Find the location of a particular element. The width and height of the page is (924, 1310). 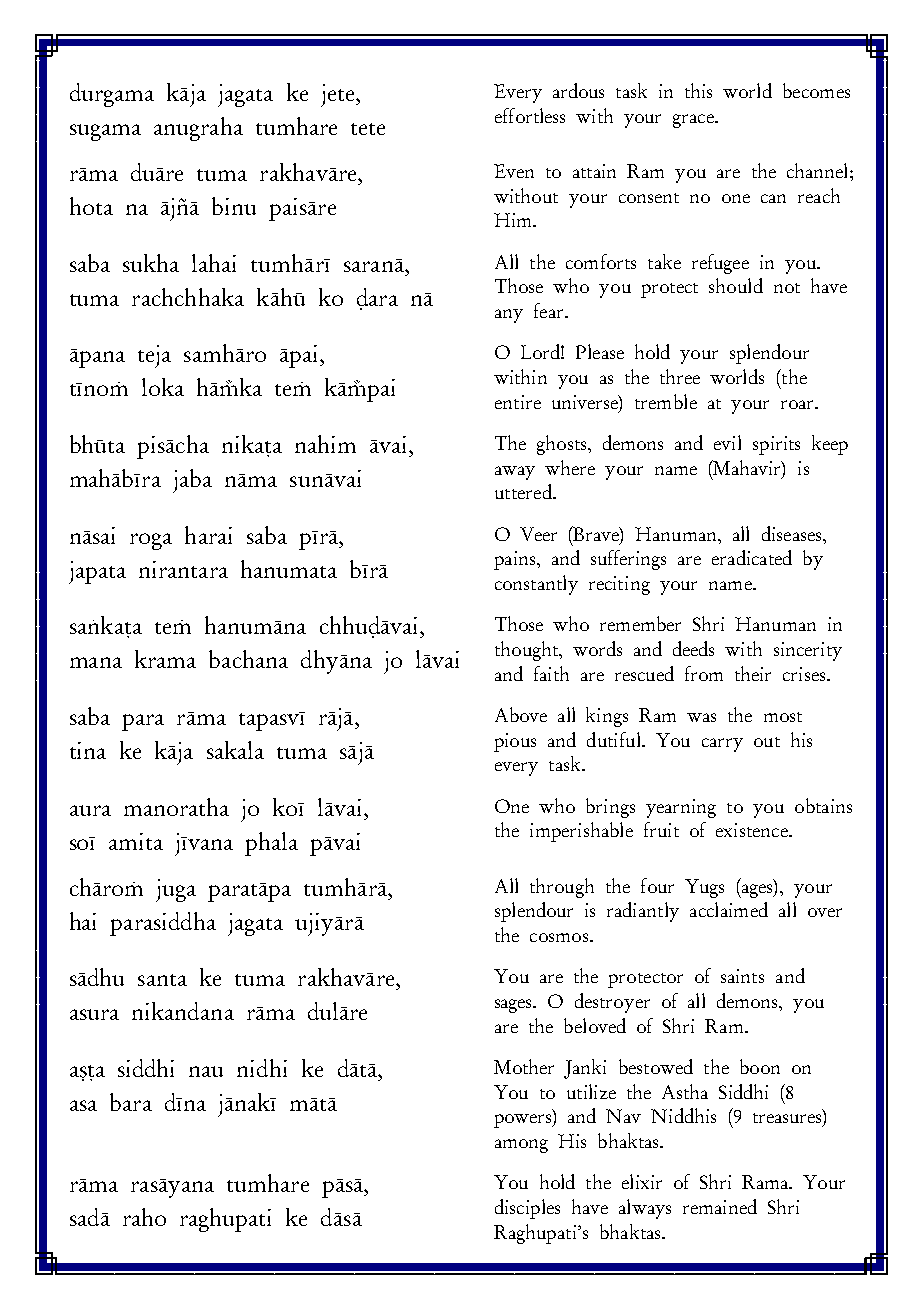

sad is located at coordinates (86, 1217).
